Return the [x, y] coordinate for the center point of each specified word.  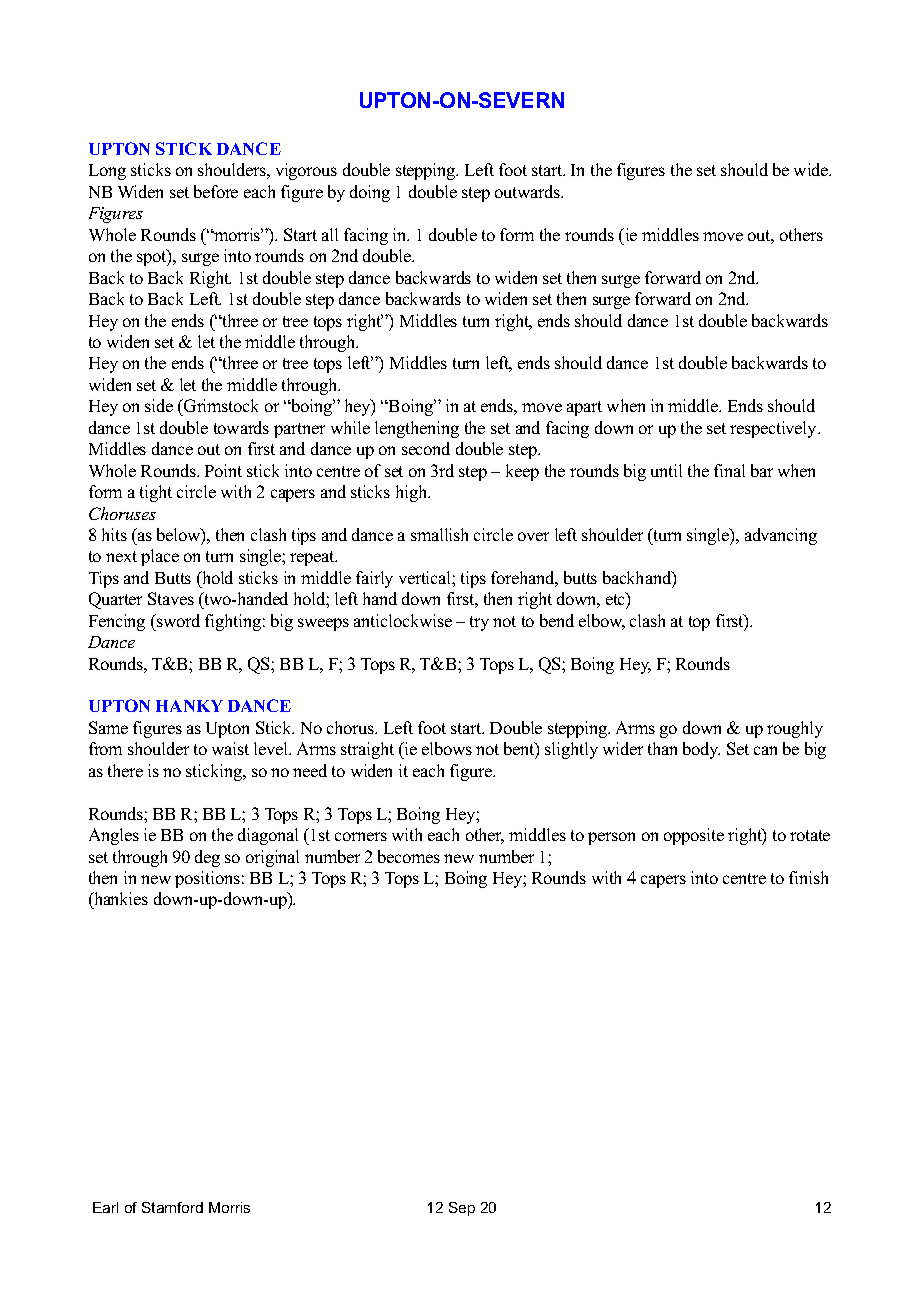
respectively [774, 429]
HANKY [189, 706]
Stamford [172, 1207]
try [479, 623]
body [701, 750]
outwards [528, 191]
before [216, 191]
